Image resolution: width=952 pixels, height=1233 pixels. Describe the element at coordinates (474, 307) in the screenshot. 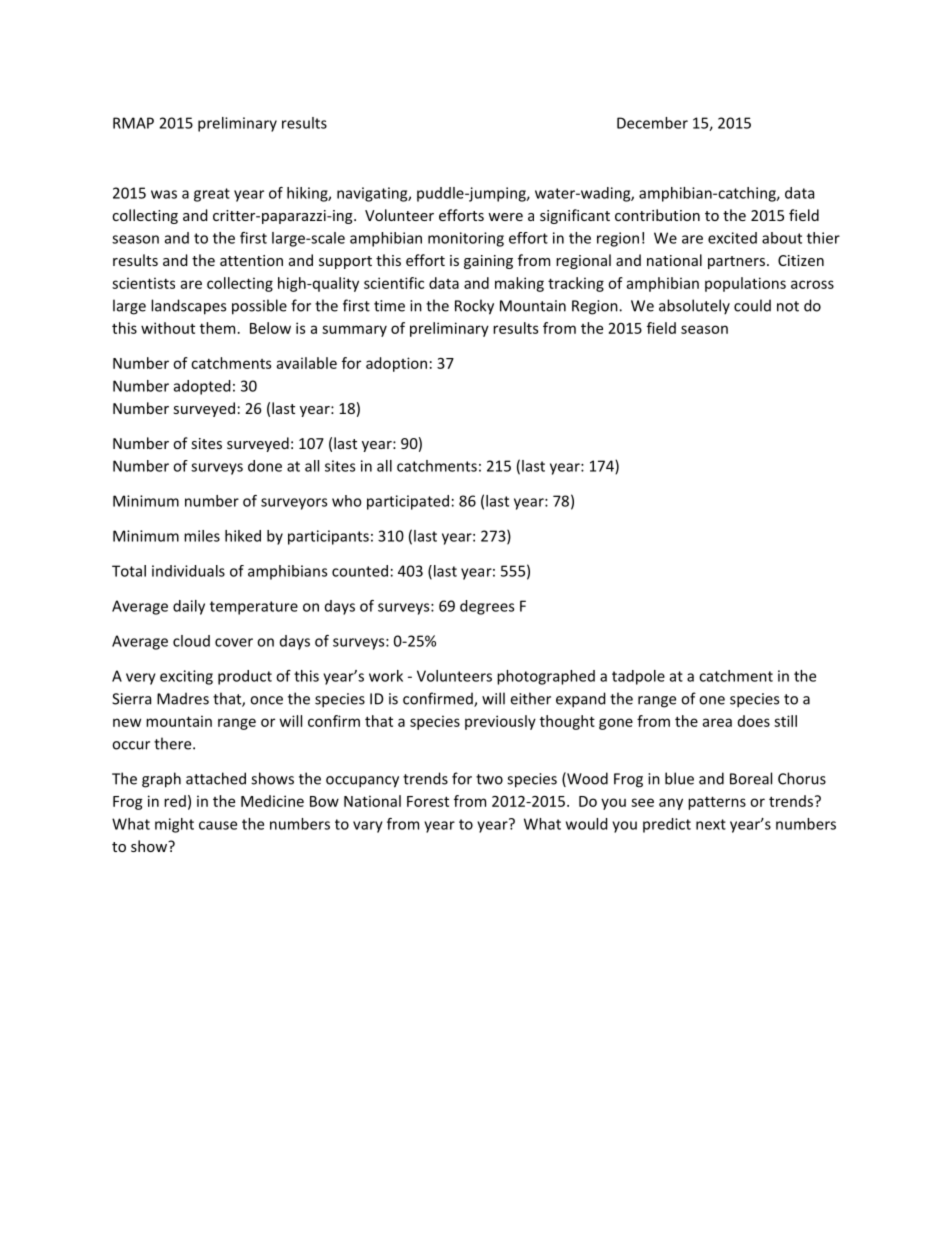

I see `Rocky` at that location.
